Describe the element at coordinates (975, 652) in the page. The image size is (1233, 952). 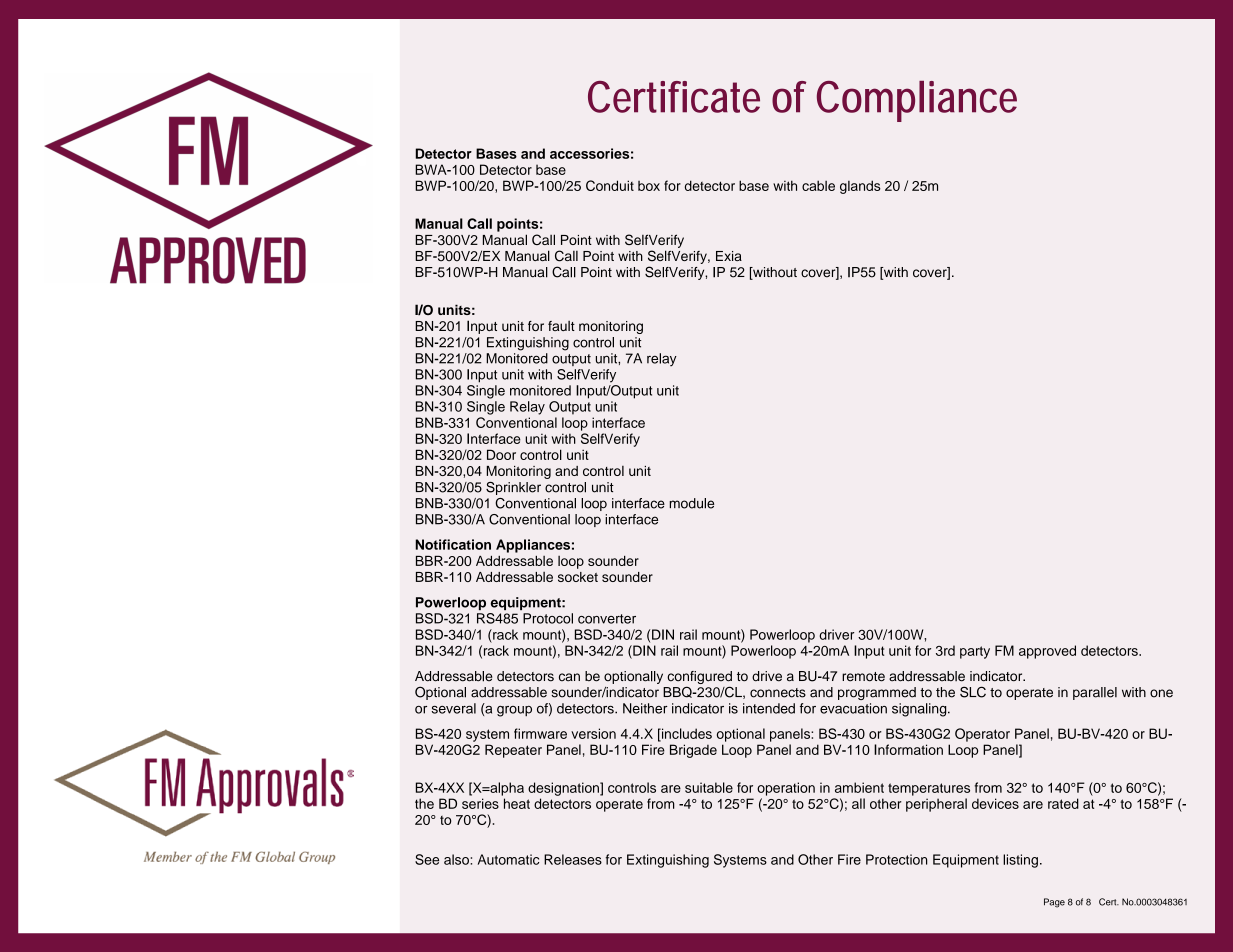
I see `party` at that location.
